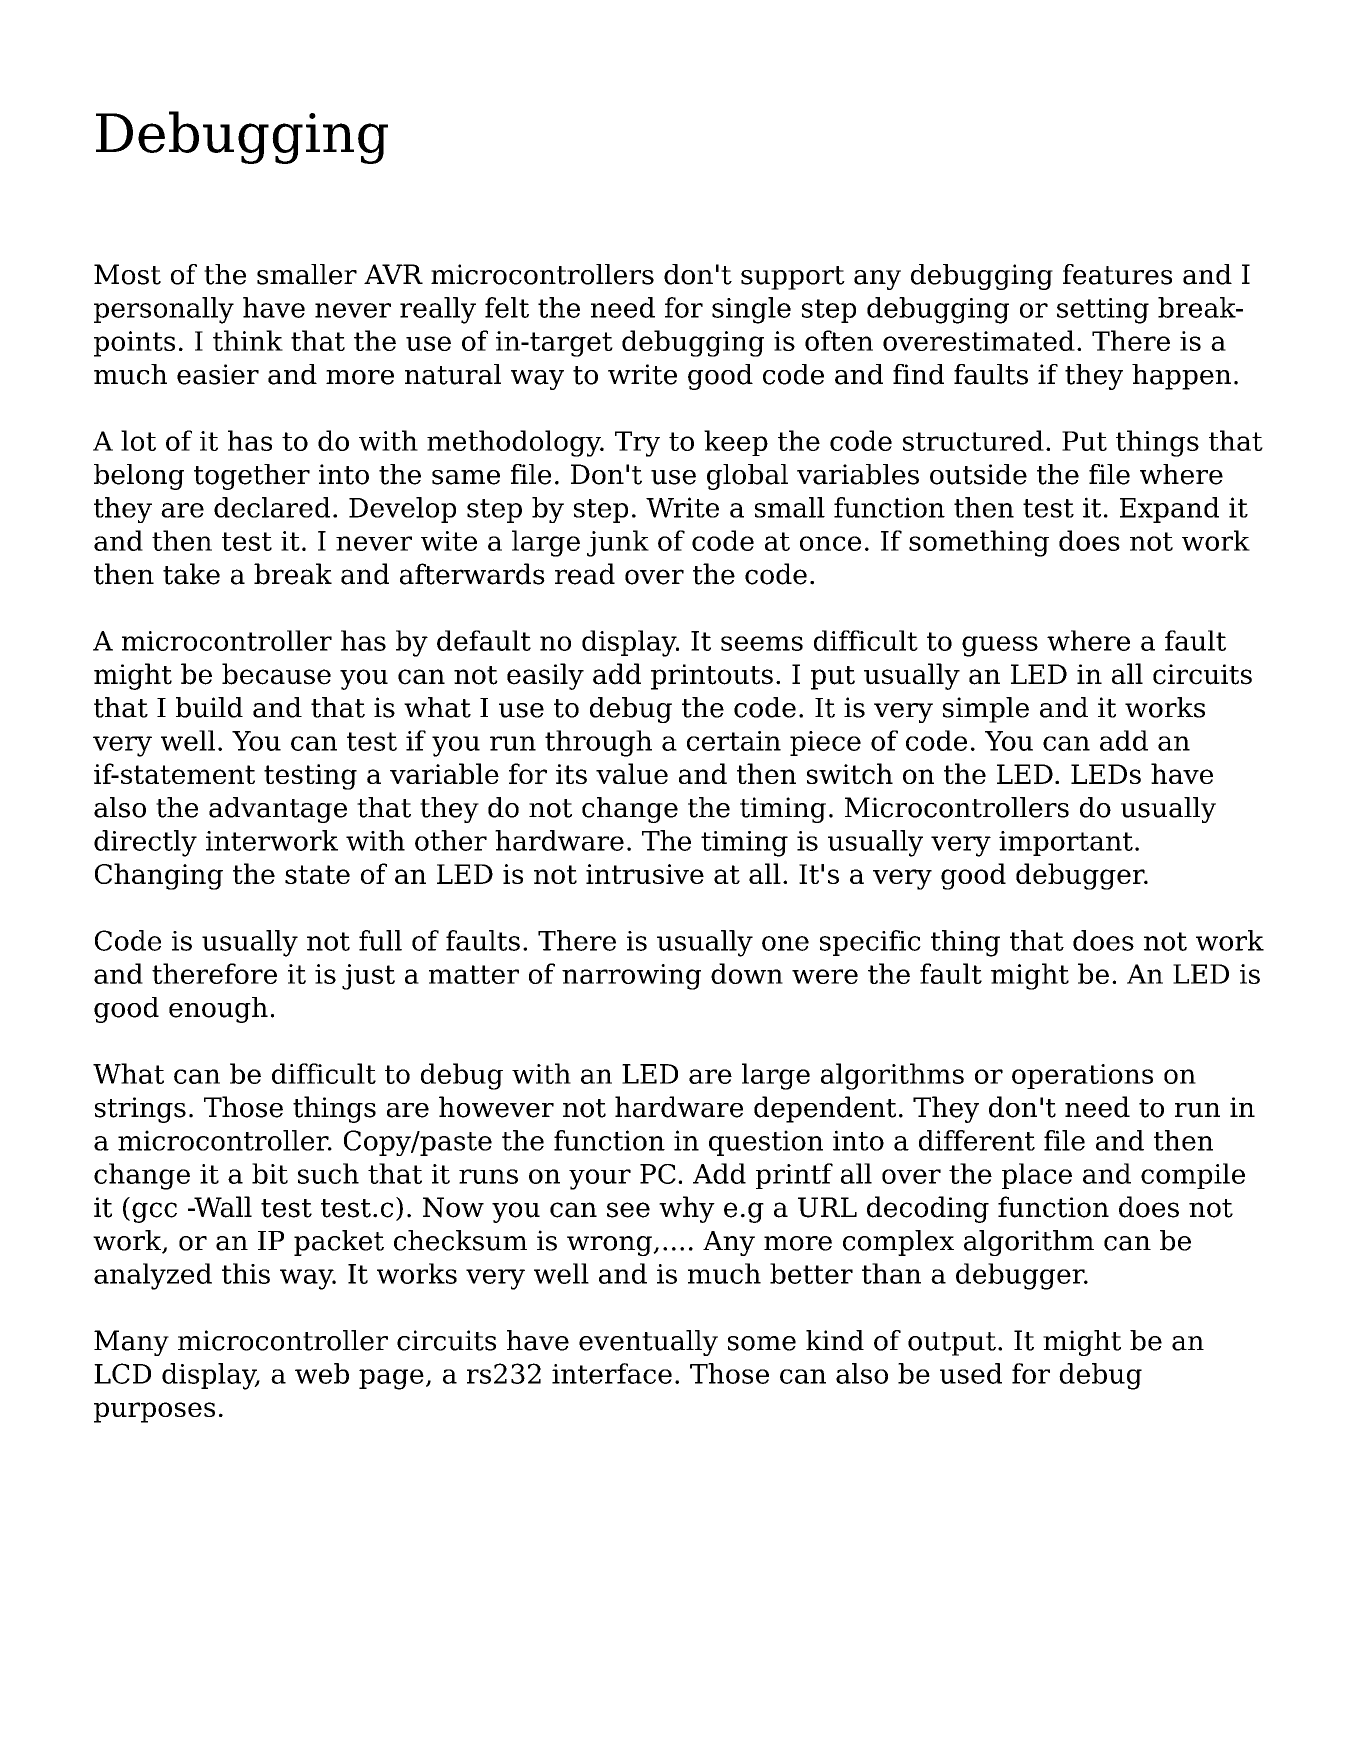 The width and height of the image is (1359, 1759). What do you see at coordinates (612, 1373) in the image?
I see `interface` at bounding box center [612, 1373].
